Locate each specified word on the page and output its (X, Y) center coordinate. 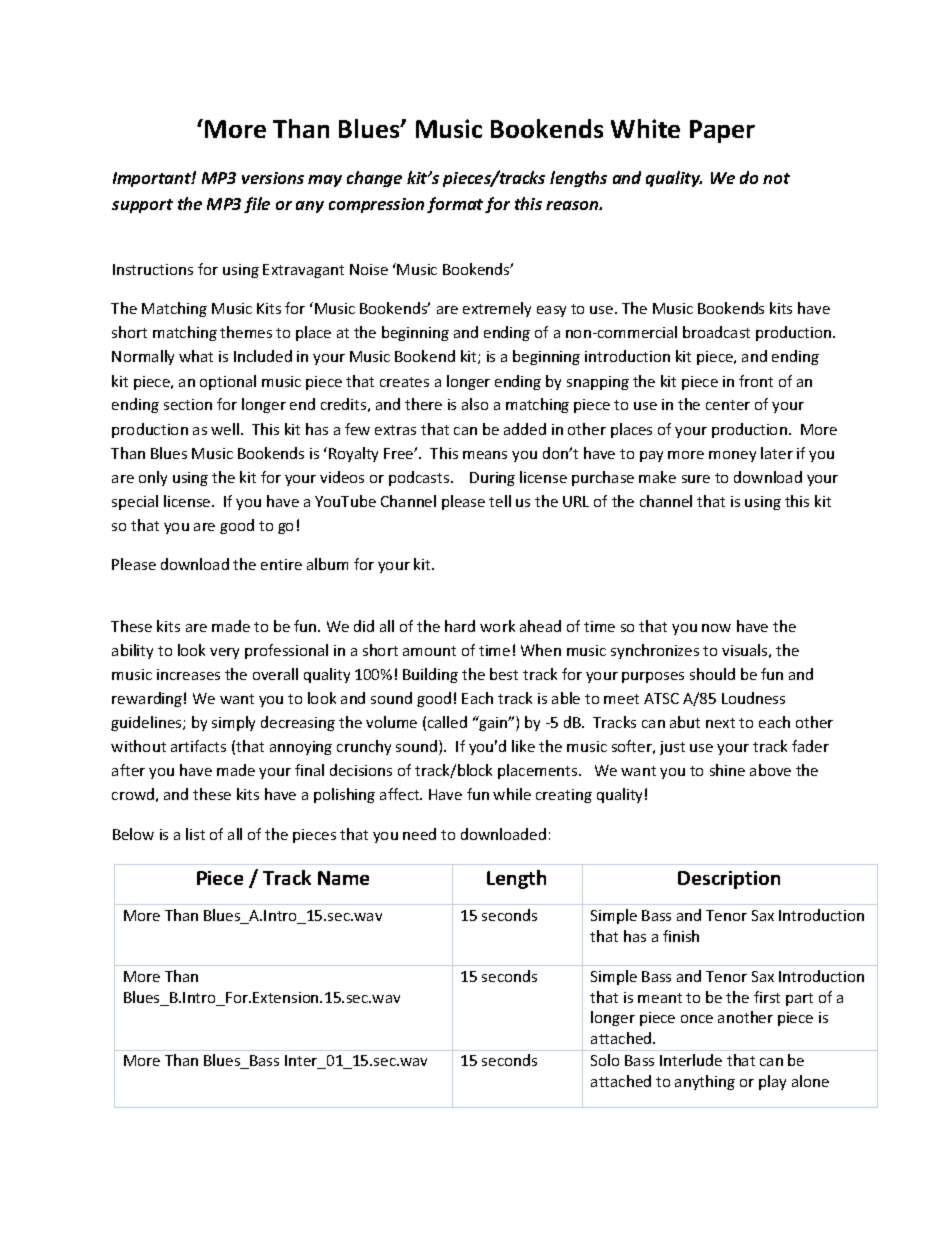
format (455, 205)
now (716, 628)
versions (273, 178)
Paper (722, 131)
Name (343, 878)
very (224, 653)
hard (460, 626)
